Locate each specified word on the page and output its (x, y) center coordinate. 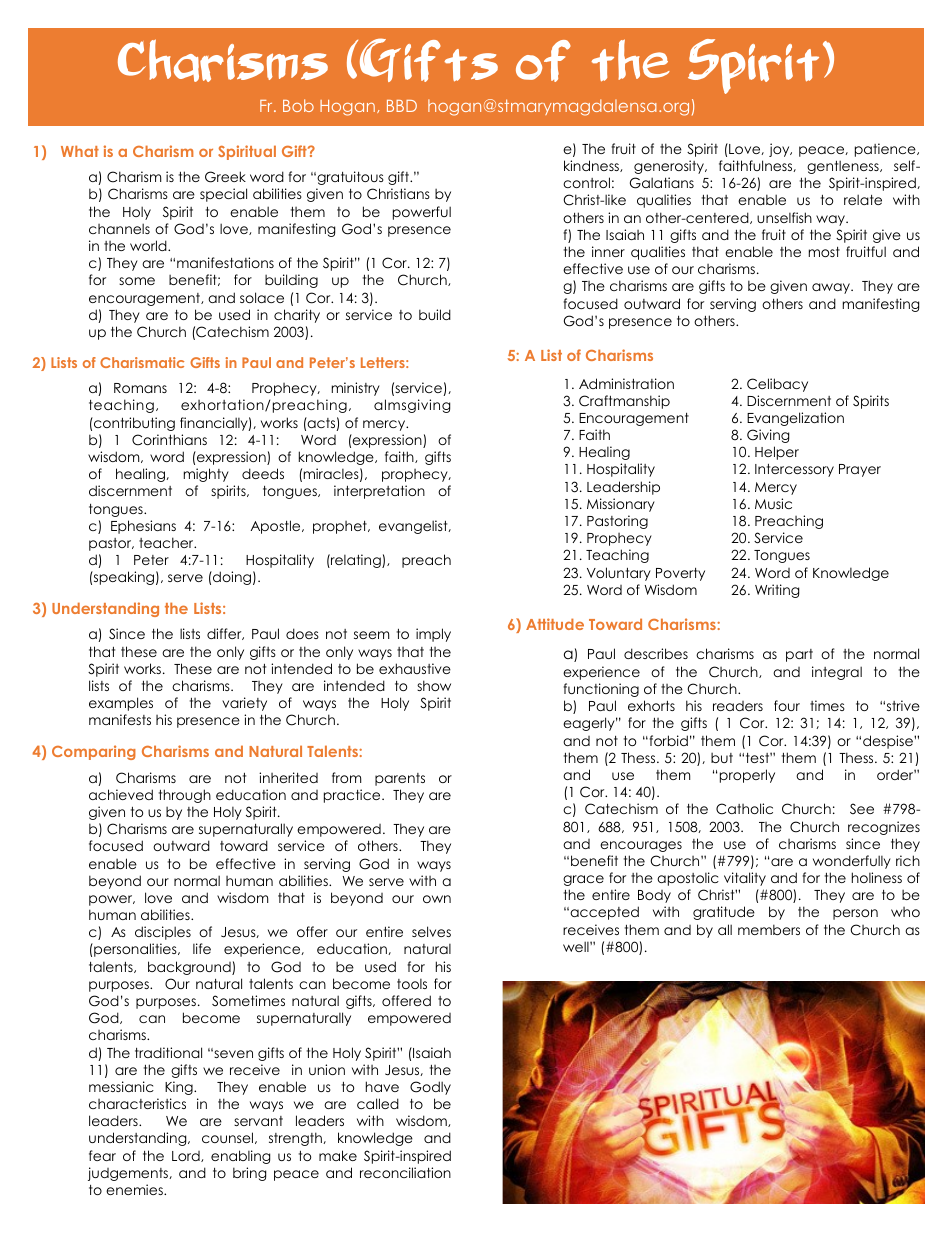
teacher (167, 542)
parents (400, 779)
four (787, 705)
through (185, 796)
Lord (187, 1156)
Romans (140, 388)
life (202, 948)
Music (773, 503)
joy (780, 150)
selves (431, 931)
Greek (225, 177)
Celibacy (777, 385)
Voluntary (619, 574)
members (769, 929)
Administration (626, 383)
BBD (402, 106)
